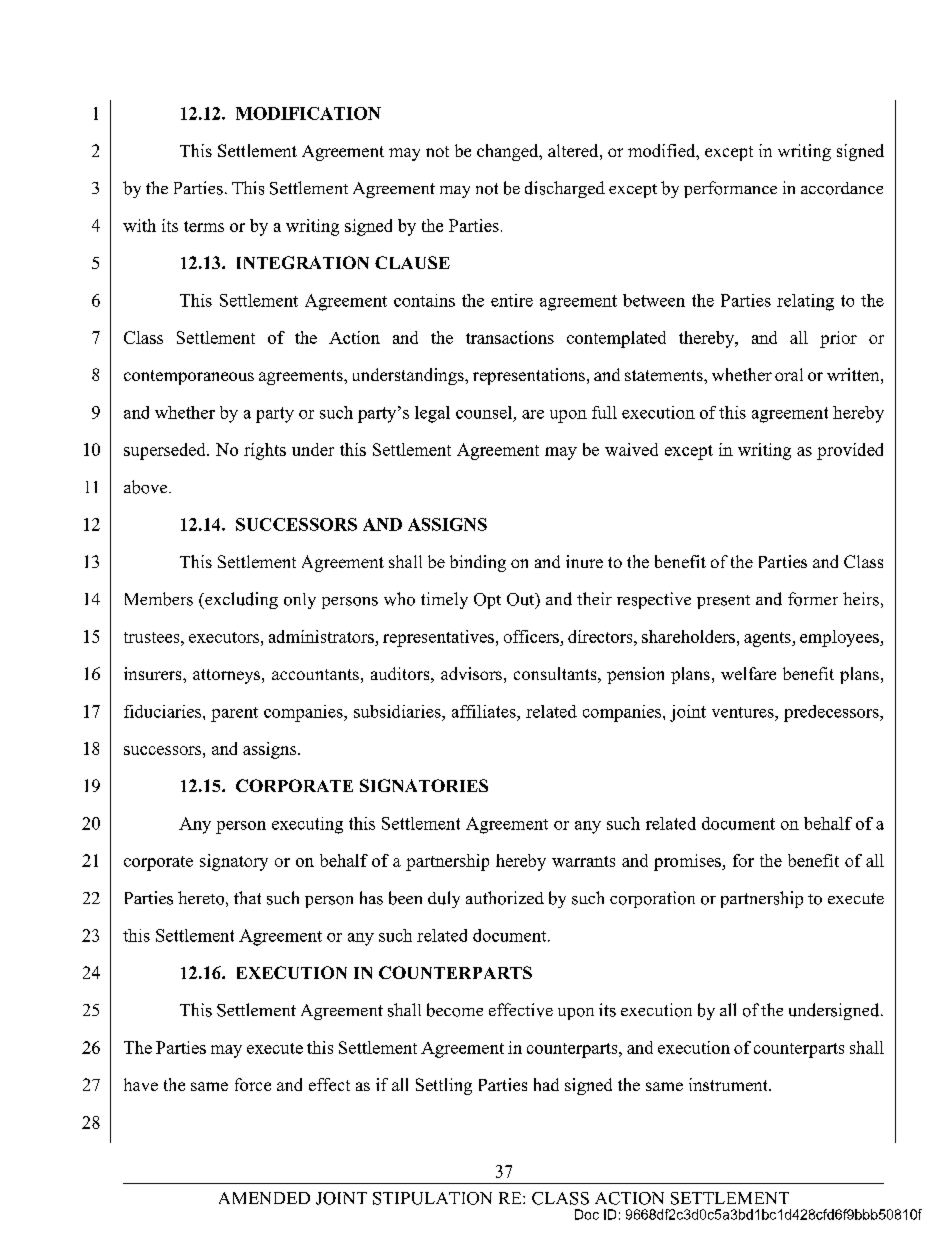 Image resolution: width=952 pixels, height=1233 pixels. I want to click on performance, so click(730, 189).
